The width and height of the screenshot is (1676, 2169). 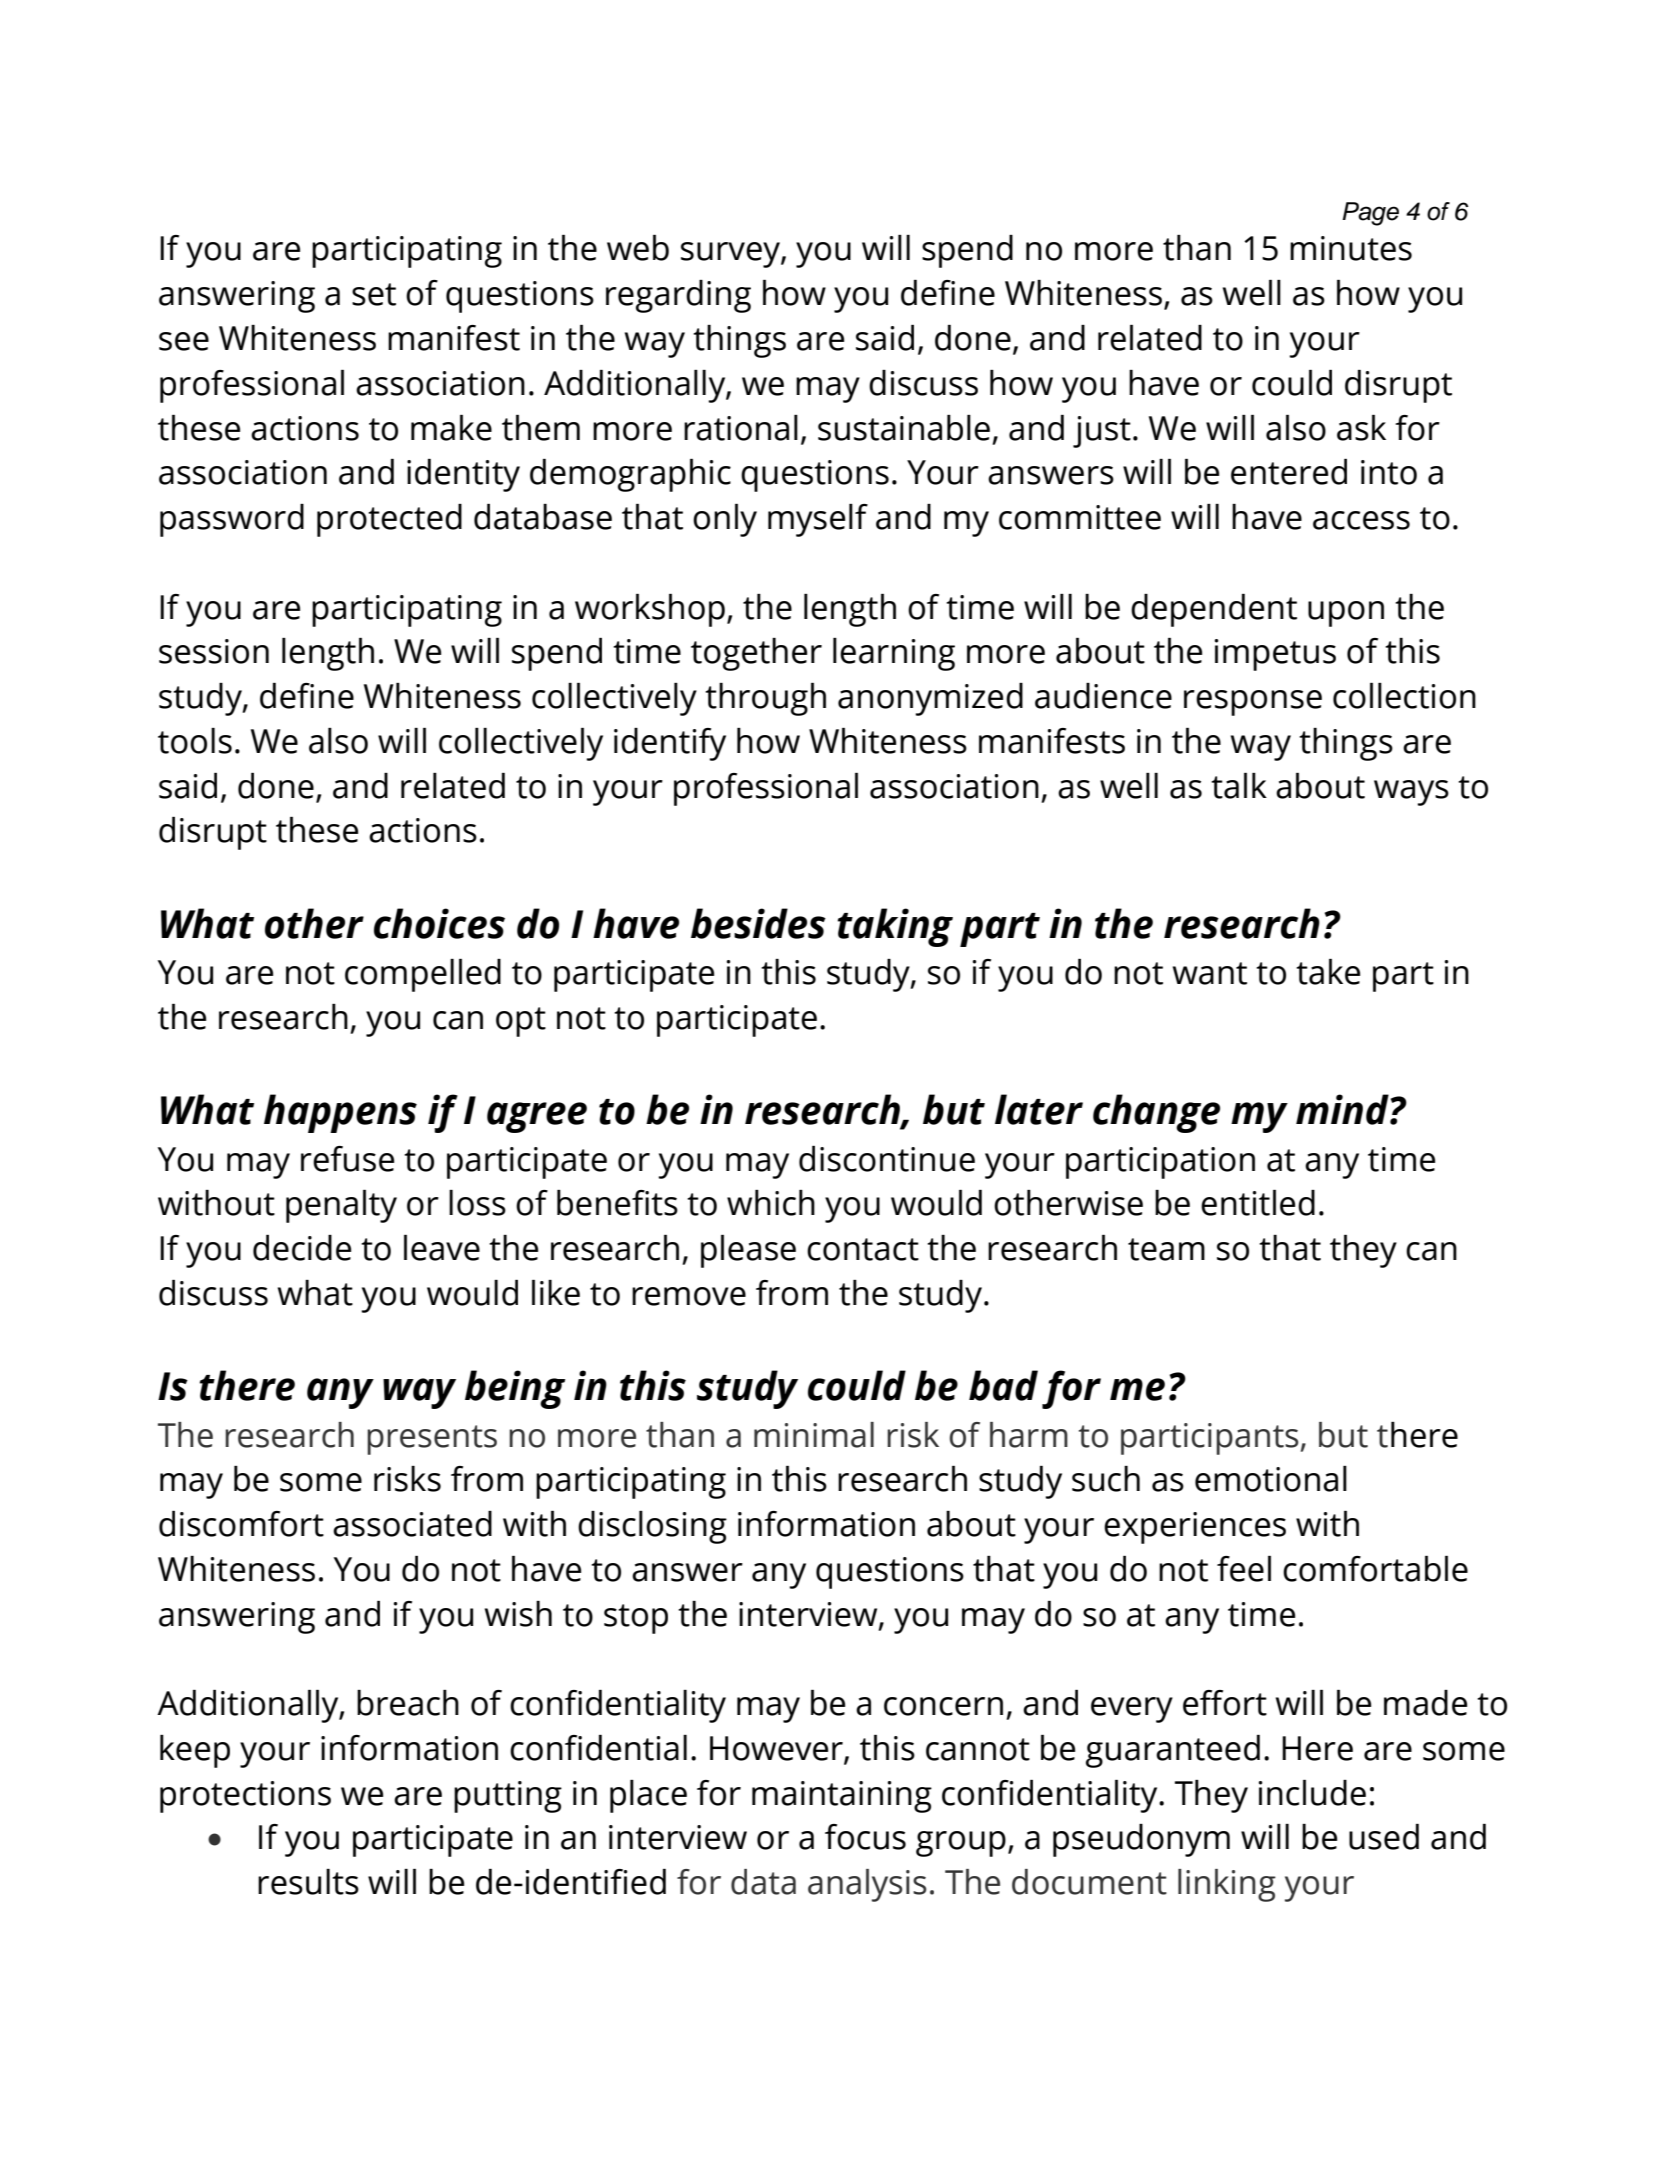 I want to click on through, so click(x=765, y=699).
